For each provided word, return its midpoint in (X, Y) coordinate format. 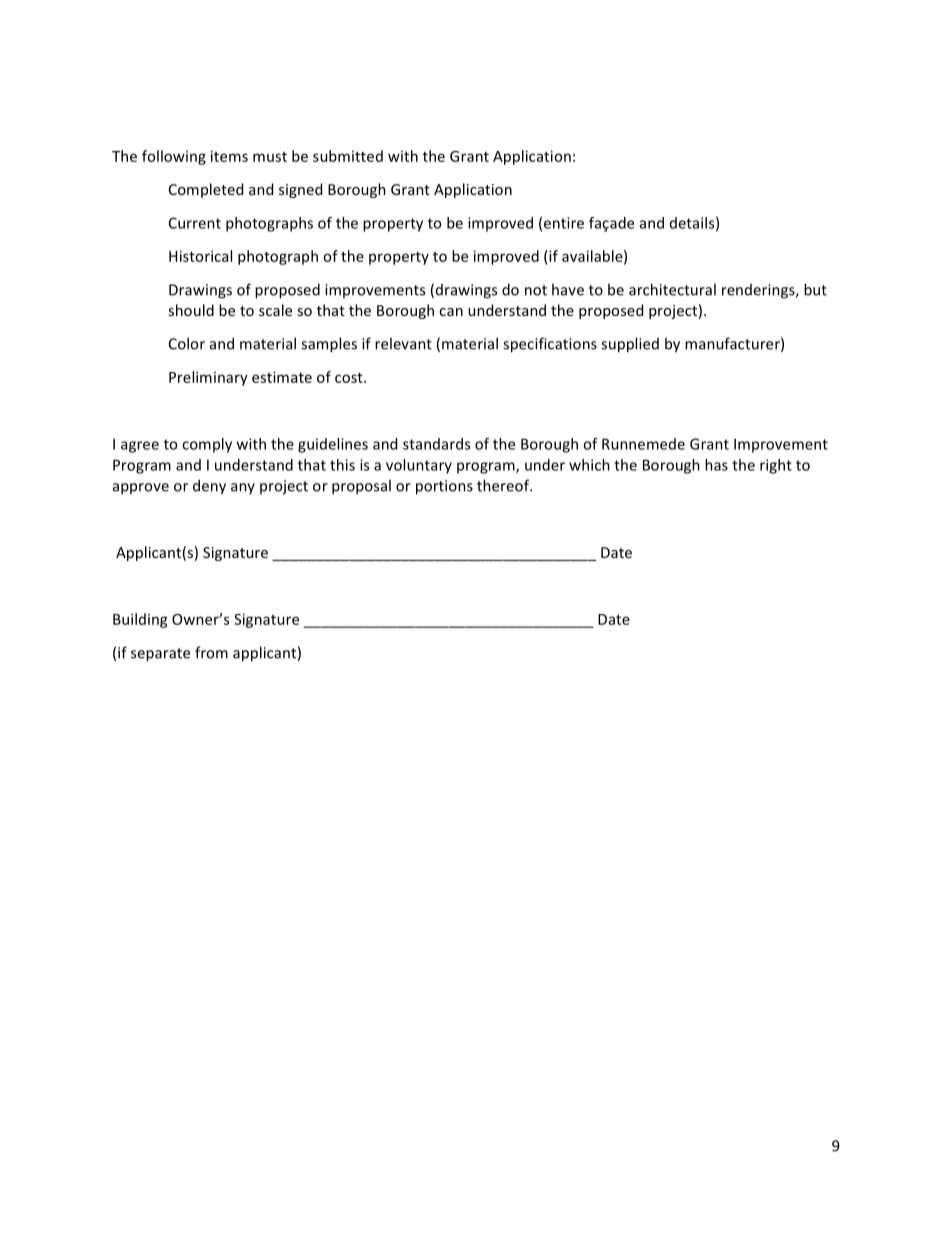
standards (436, 444)
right (776, 466)
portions (444, 487)
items (229, 156)
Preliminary (208, 378)
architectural (672, 289)
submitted (348, 156)
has (716, 465)
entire (564, 223)
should (191, 310)
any (243, 488)
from (211, 652)
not (536, 290)
